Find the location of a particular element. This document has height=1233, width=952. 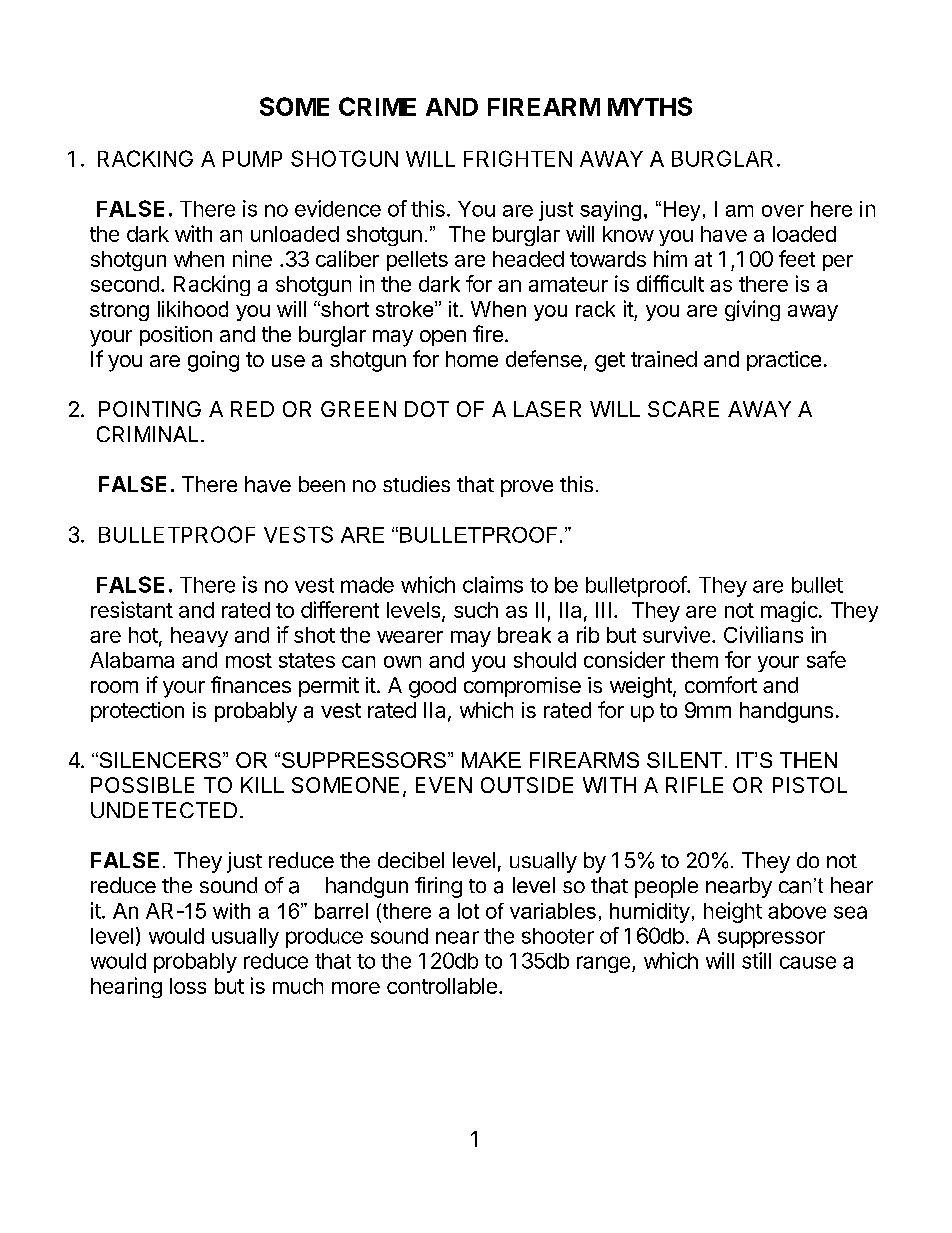

controllable is located at coordinates (442, 986).
